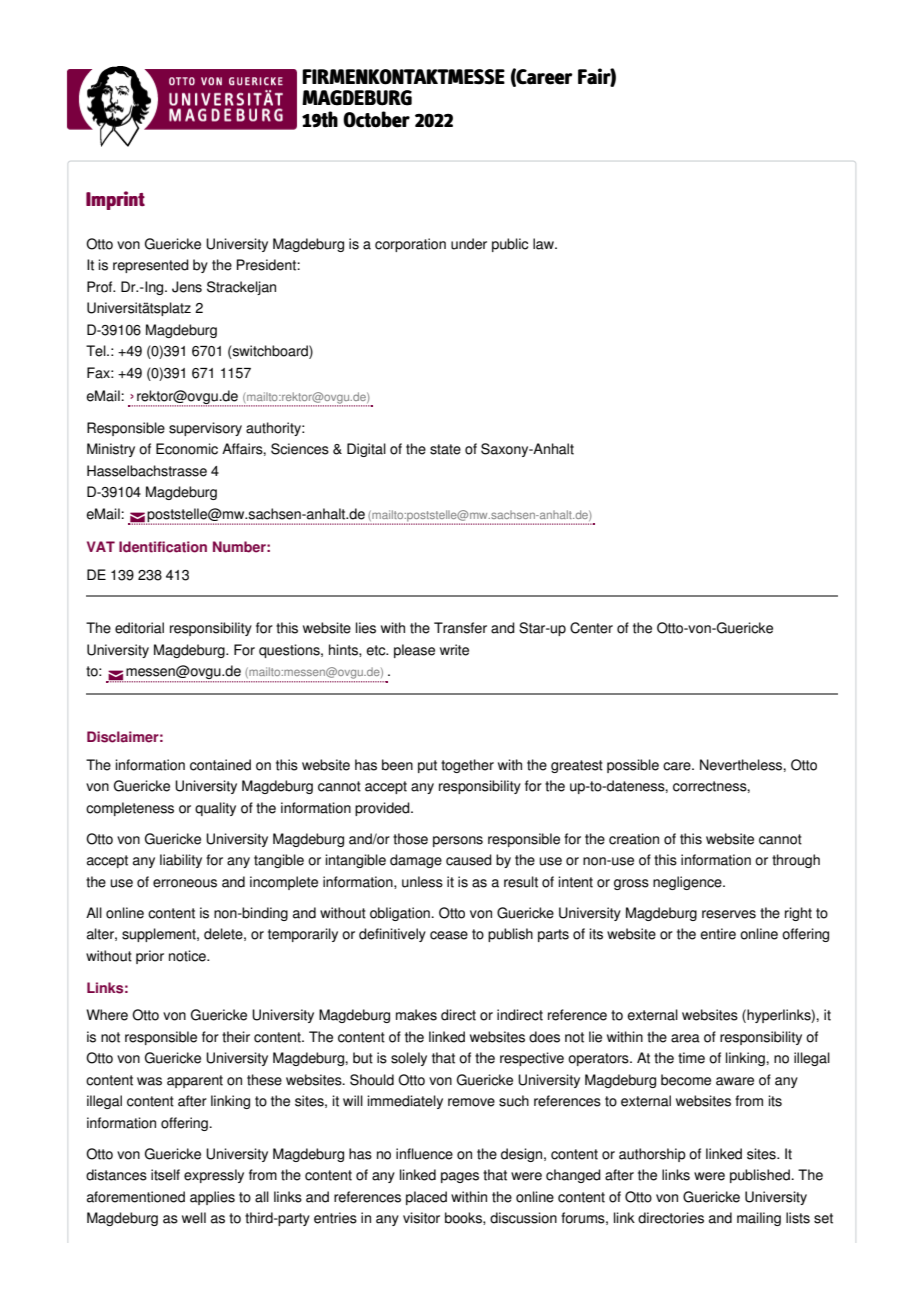  I want to click on Center, so click(591, 628).
